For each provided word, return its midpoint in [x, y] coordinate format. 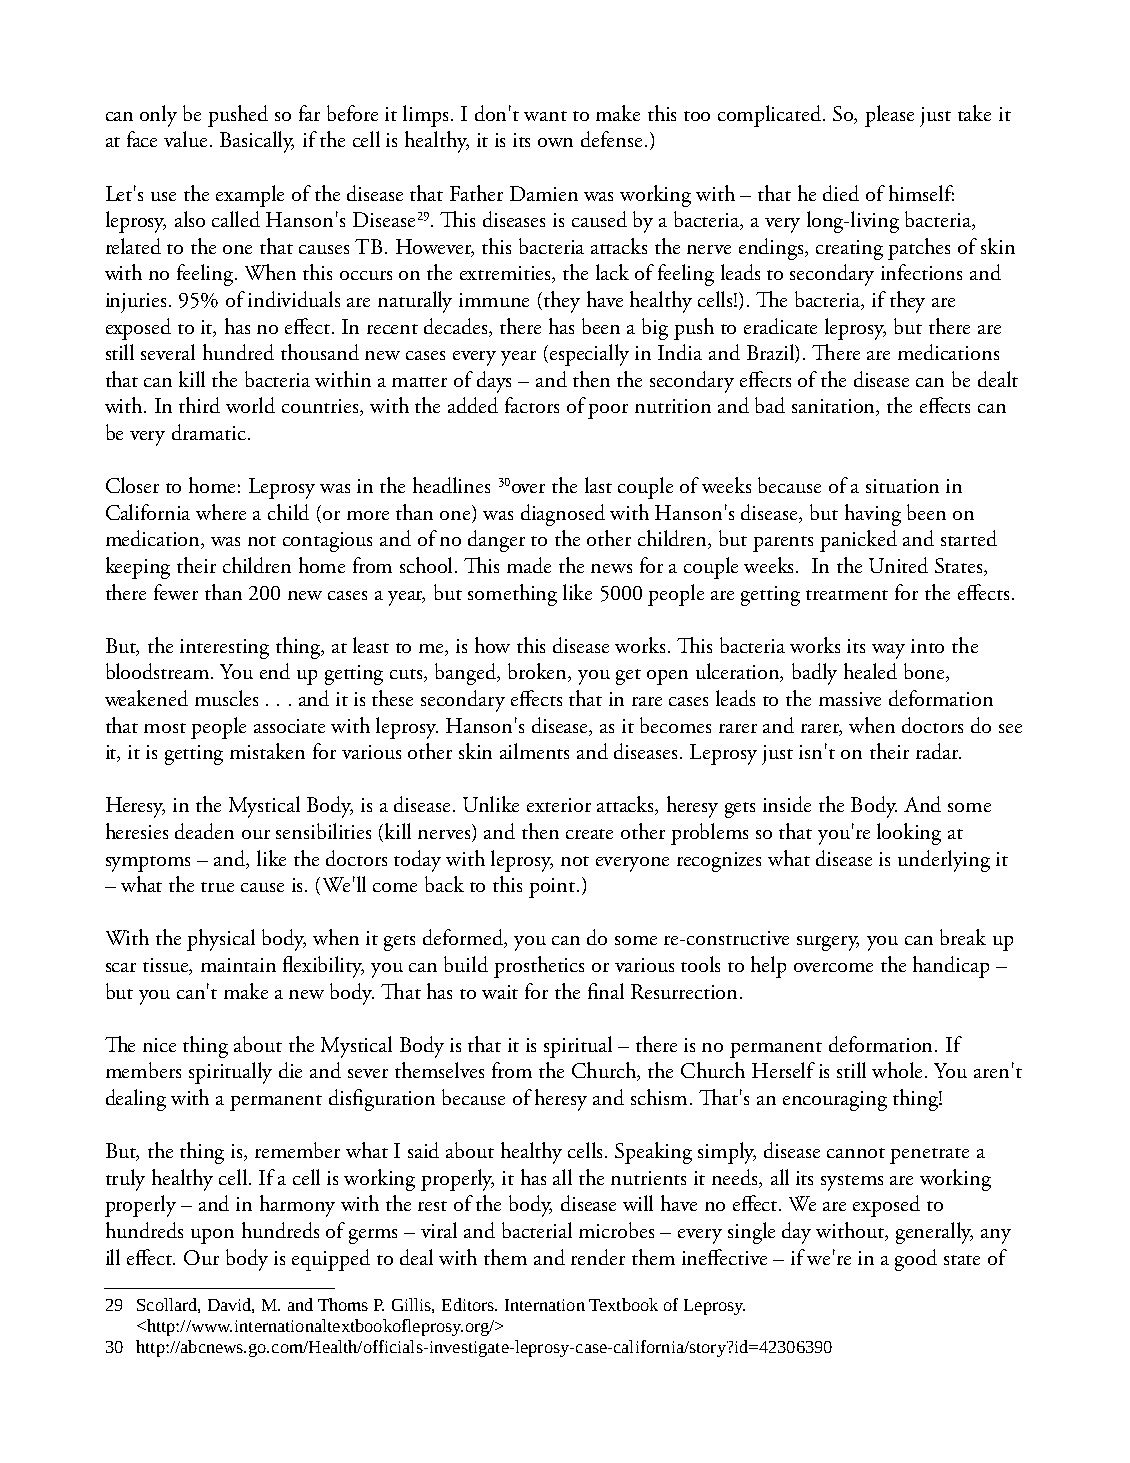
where [221, 512]
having [873, 515]
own [555, 142]
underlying [944, 861]
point [553, 888]
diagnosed [563, 515]
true [217, 887]
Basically [257, 142]
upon [212, 1236]
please [889, 116]
